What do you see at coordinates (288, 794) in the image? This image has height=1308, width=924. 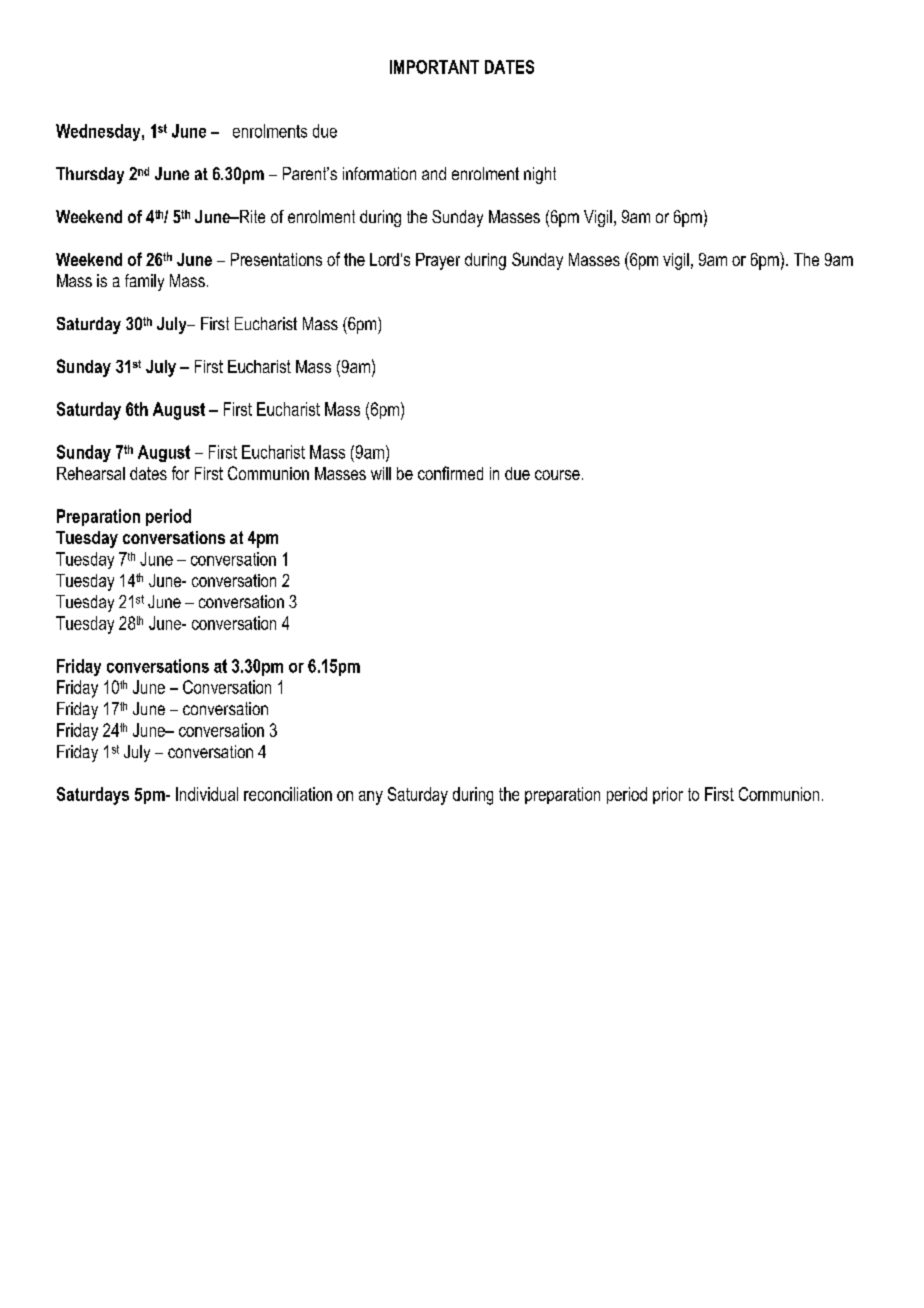 I see `reconciliation` at bounding box center [288, 794].
